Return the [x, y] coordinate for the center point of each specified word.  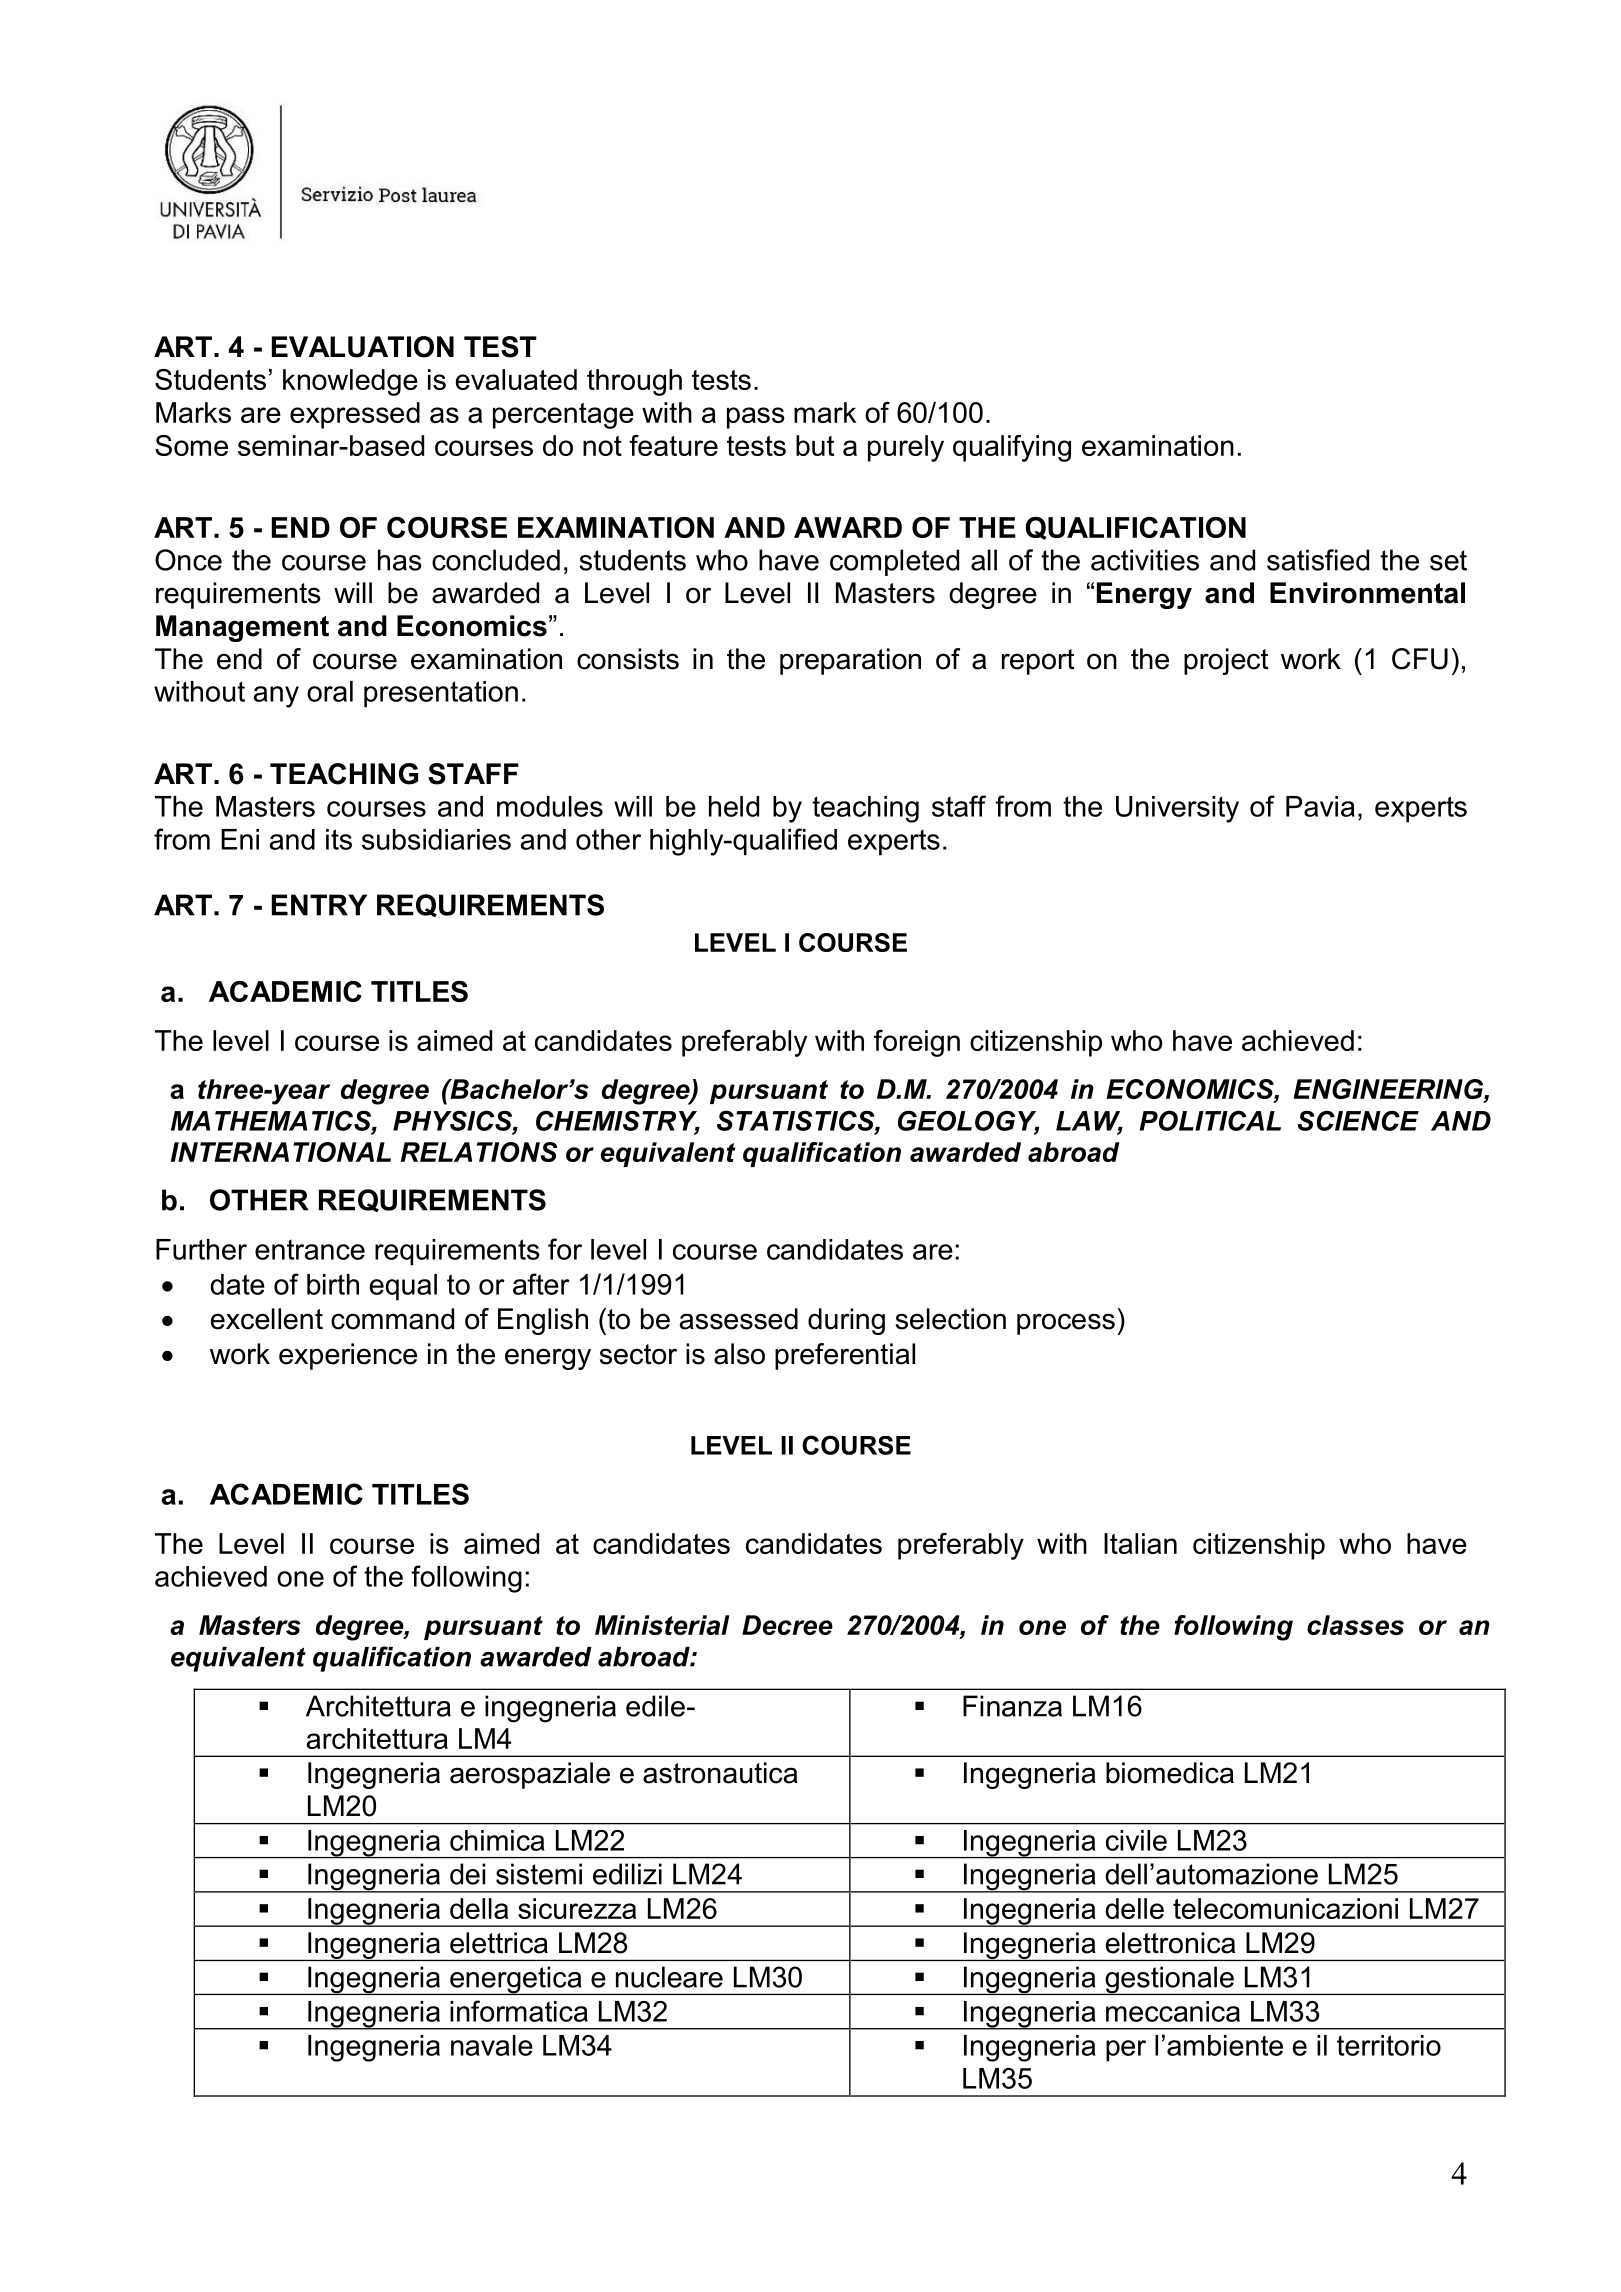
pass [756, 418]
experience [348, 1356]
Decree [787, 1625]
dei [467, 1874]
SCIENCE [1358, 1120]
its [339, 839]
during [846, 1321]
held [734, 806]
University [1177, 809]
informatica [519, 2011]
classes [1355, 1625]
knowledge [350, 382]
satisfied [1318, 560]
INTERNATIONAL [281, 1152]
